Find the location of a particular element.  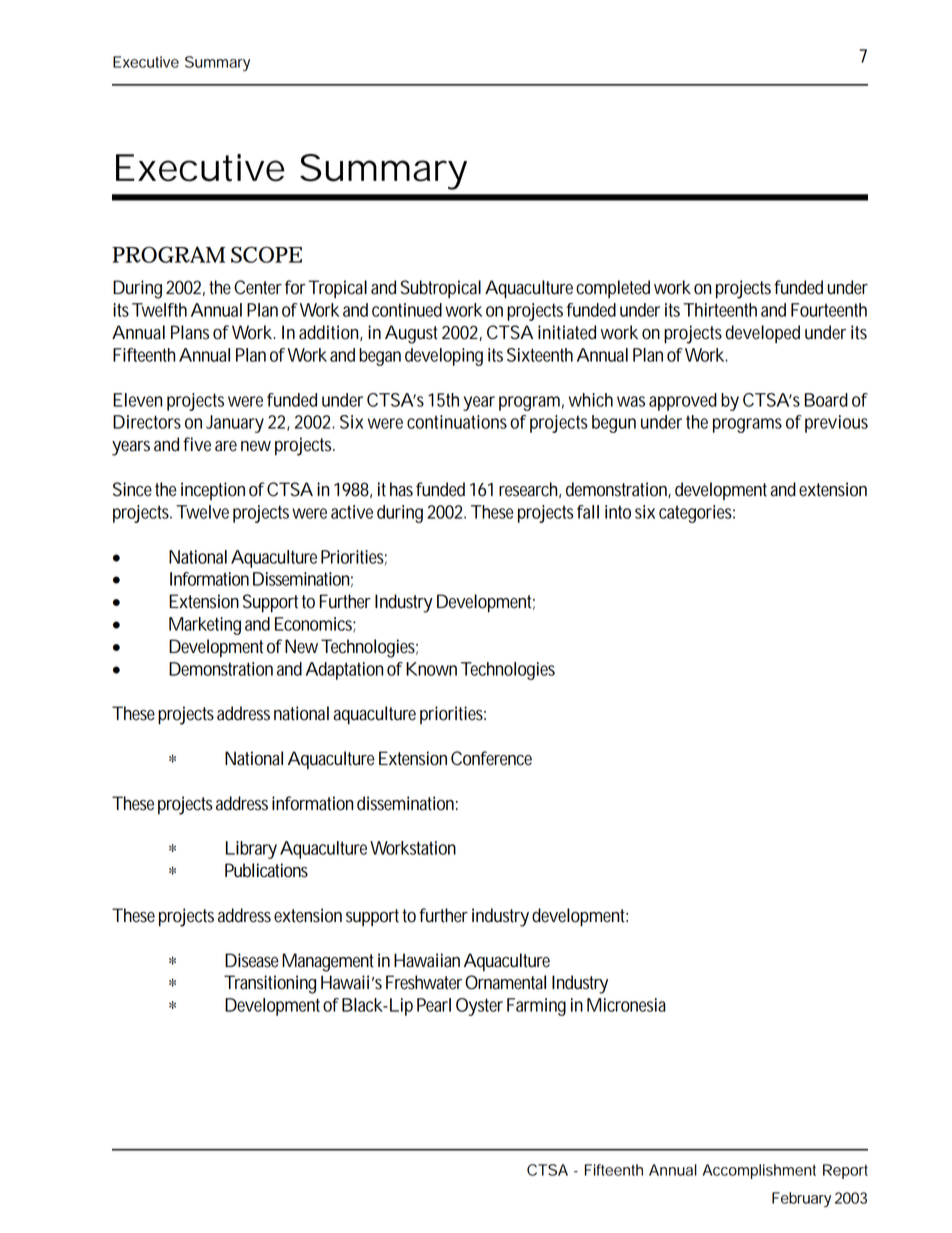

Thirteenth is located at coordinates (720, 310).
